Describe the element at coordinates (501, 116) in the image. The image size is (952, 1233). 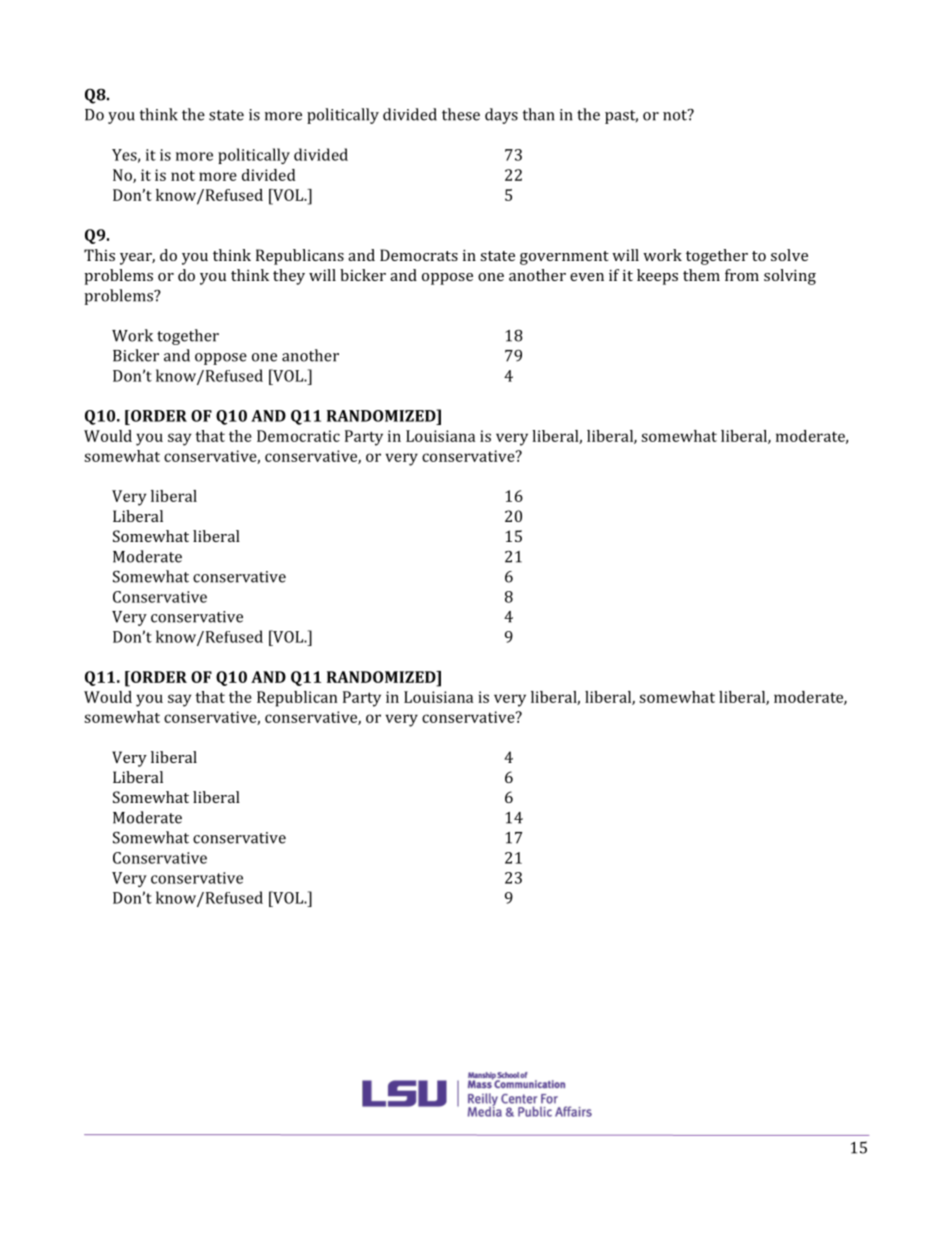
I see `days` at that location.
